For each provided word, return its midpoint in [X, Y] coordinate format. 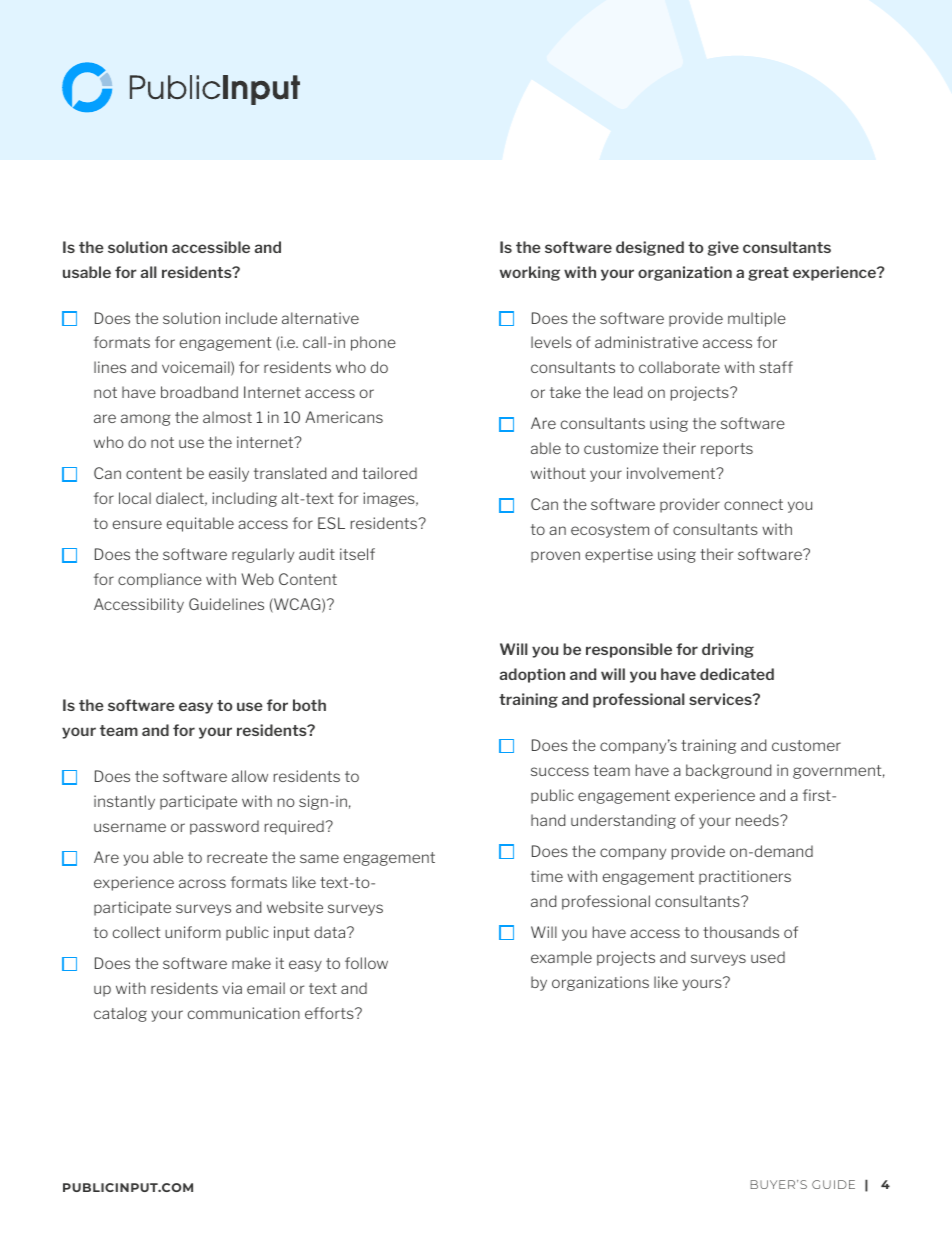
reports [727, 450]
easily [229, 474]
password [224, 827]
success [560, 771]
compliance [160, 580]
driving [728, 650]
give [723, 248]
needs [758, 820]
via [232, 988]
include [251, 318]
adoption [532, 675]
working [530, 273]
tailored [389, 473]
